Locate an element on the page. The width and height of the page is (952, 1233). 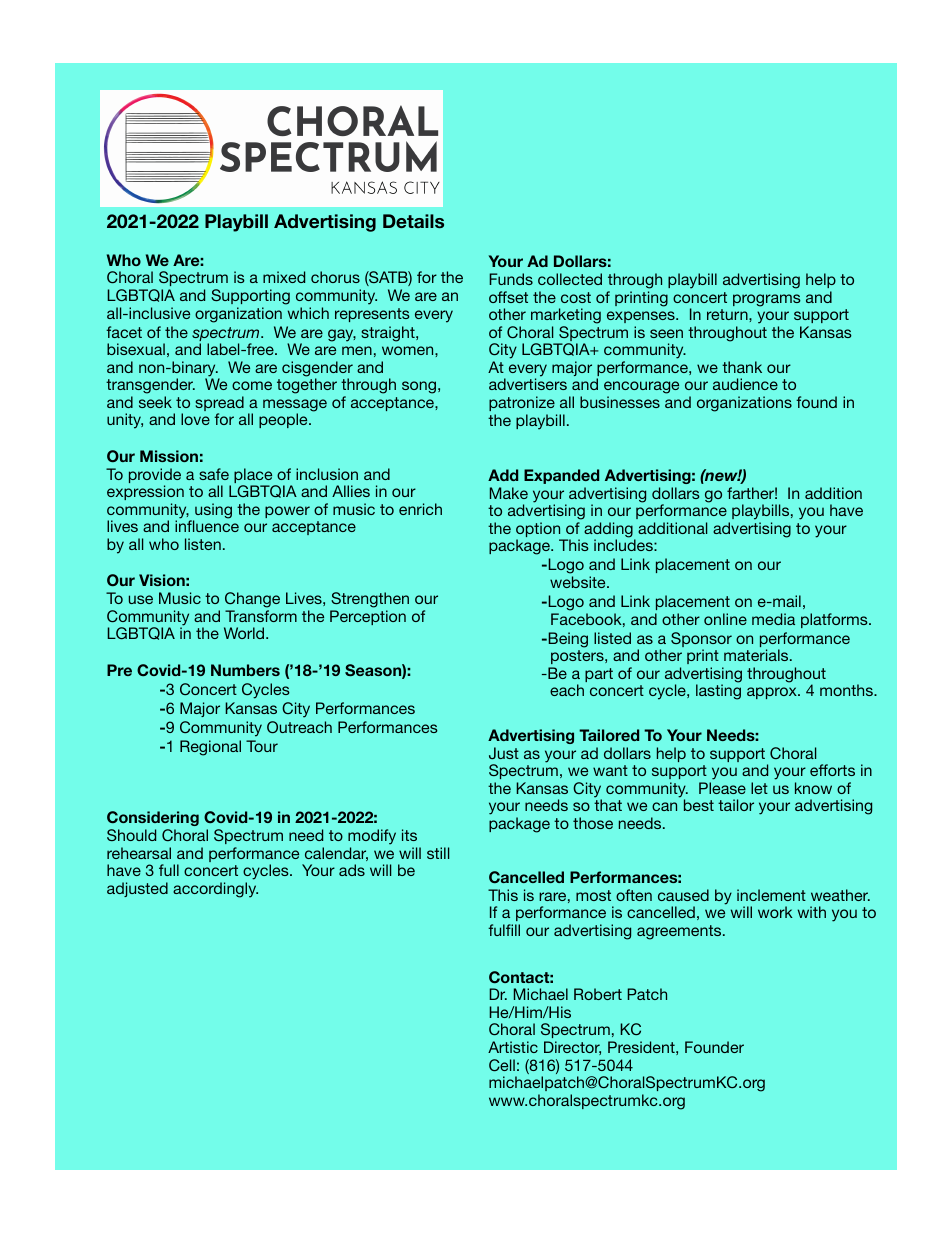
programs is located at coordinates (767, 300).
